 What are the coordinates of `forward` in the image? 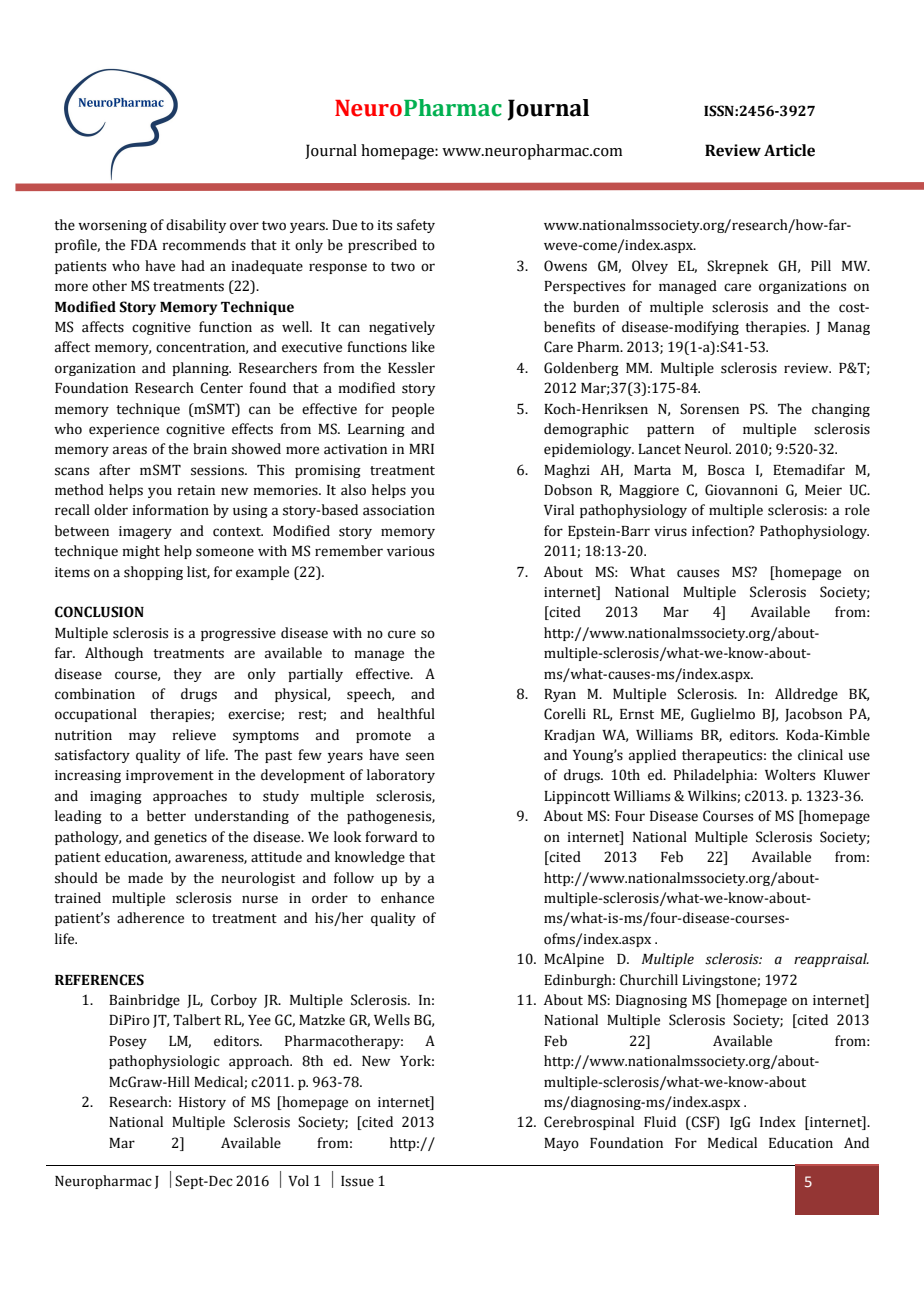 It's located at (391, 837).
